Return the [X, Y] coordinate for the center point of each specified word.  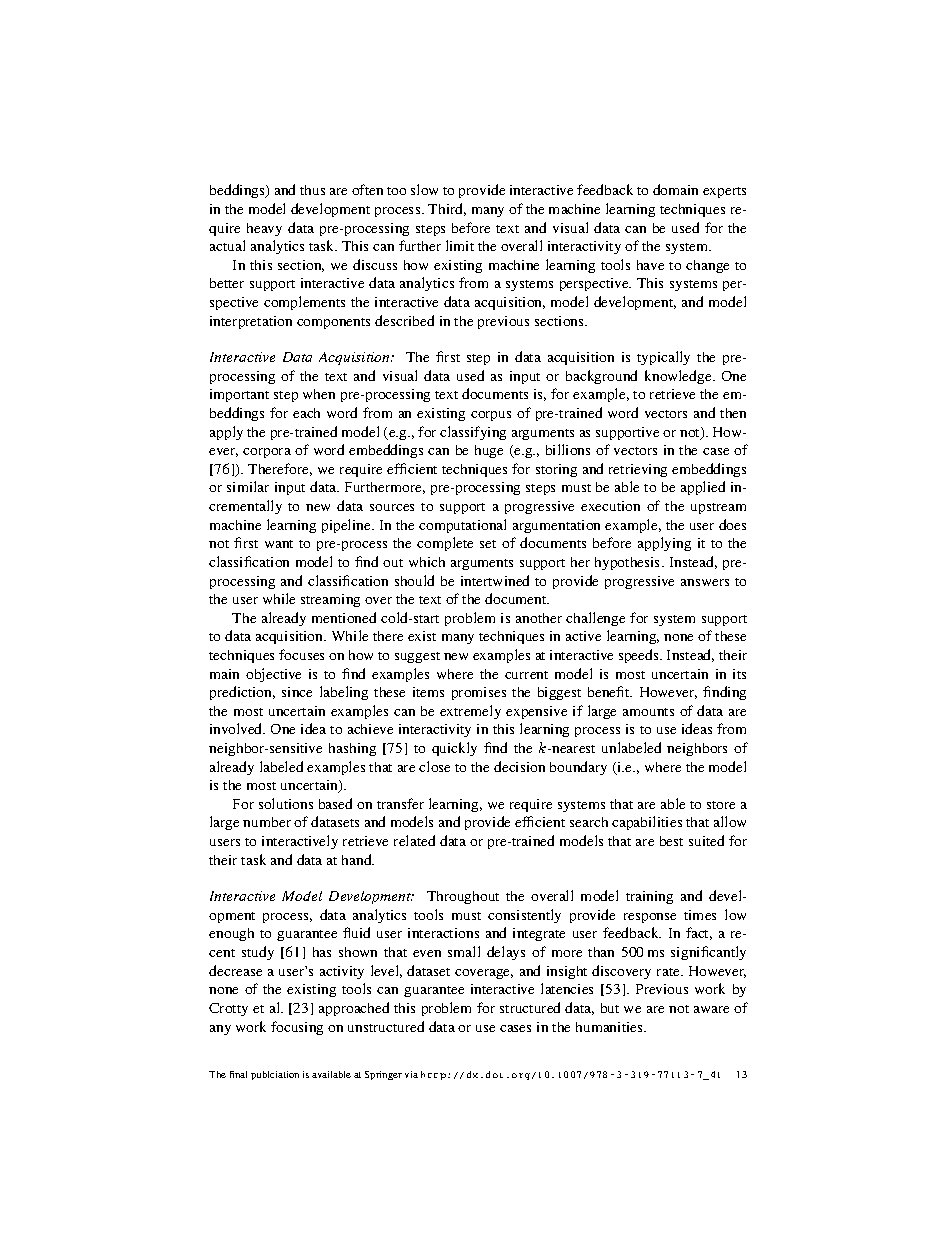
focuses [301, 654]
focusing [297, 1028]
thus [312, 190]
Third [447, 209]
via [411, 1074]
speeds [640, 656]
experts [724, 192]
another [539, 618]
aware [711, 1009]
